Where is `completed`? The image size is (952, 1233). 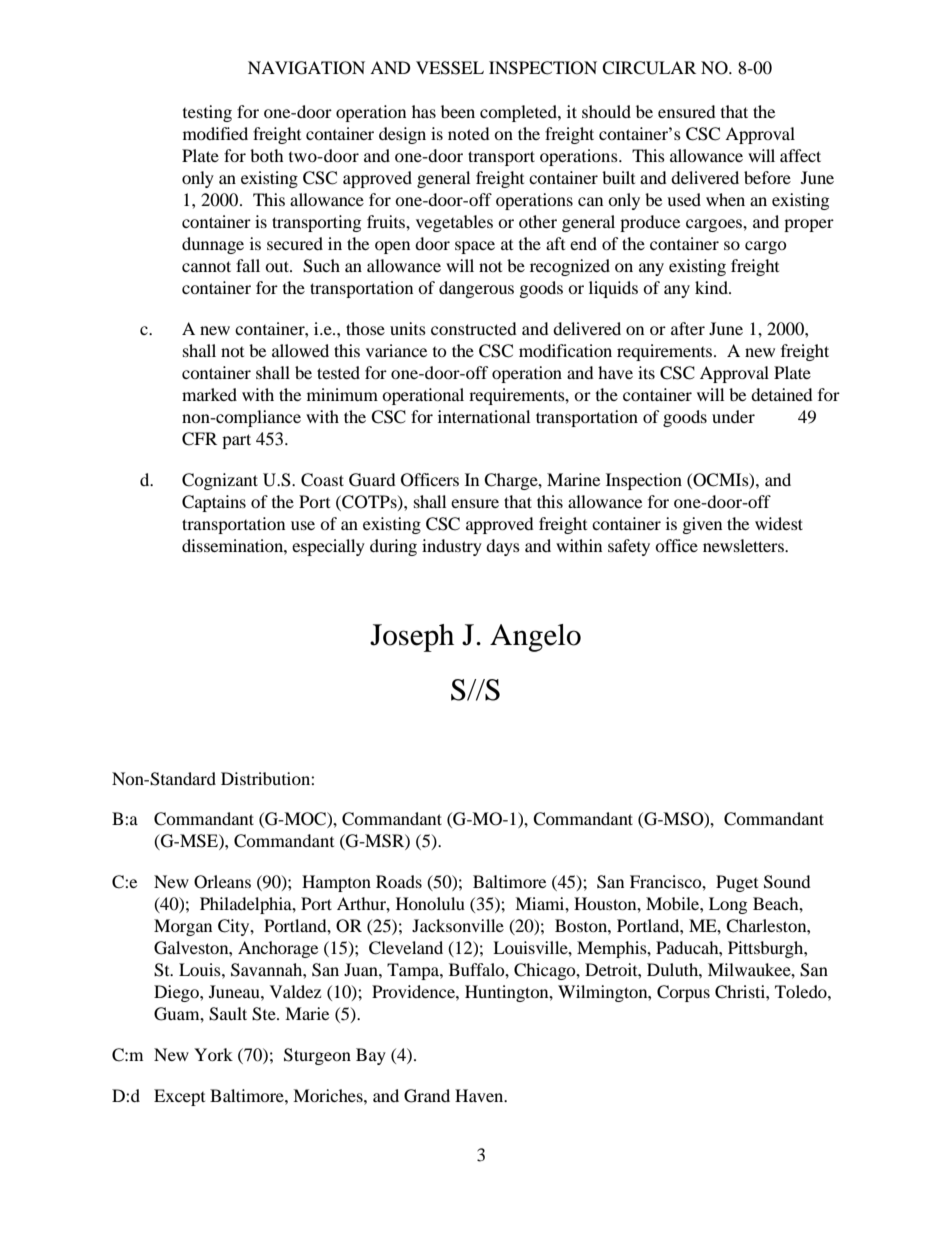 completed is located at coordinates (519, 113).
